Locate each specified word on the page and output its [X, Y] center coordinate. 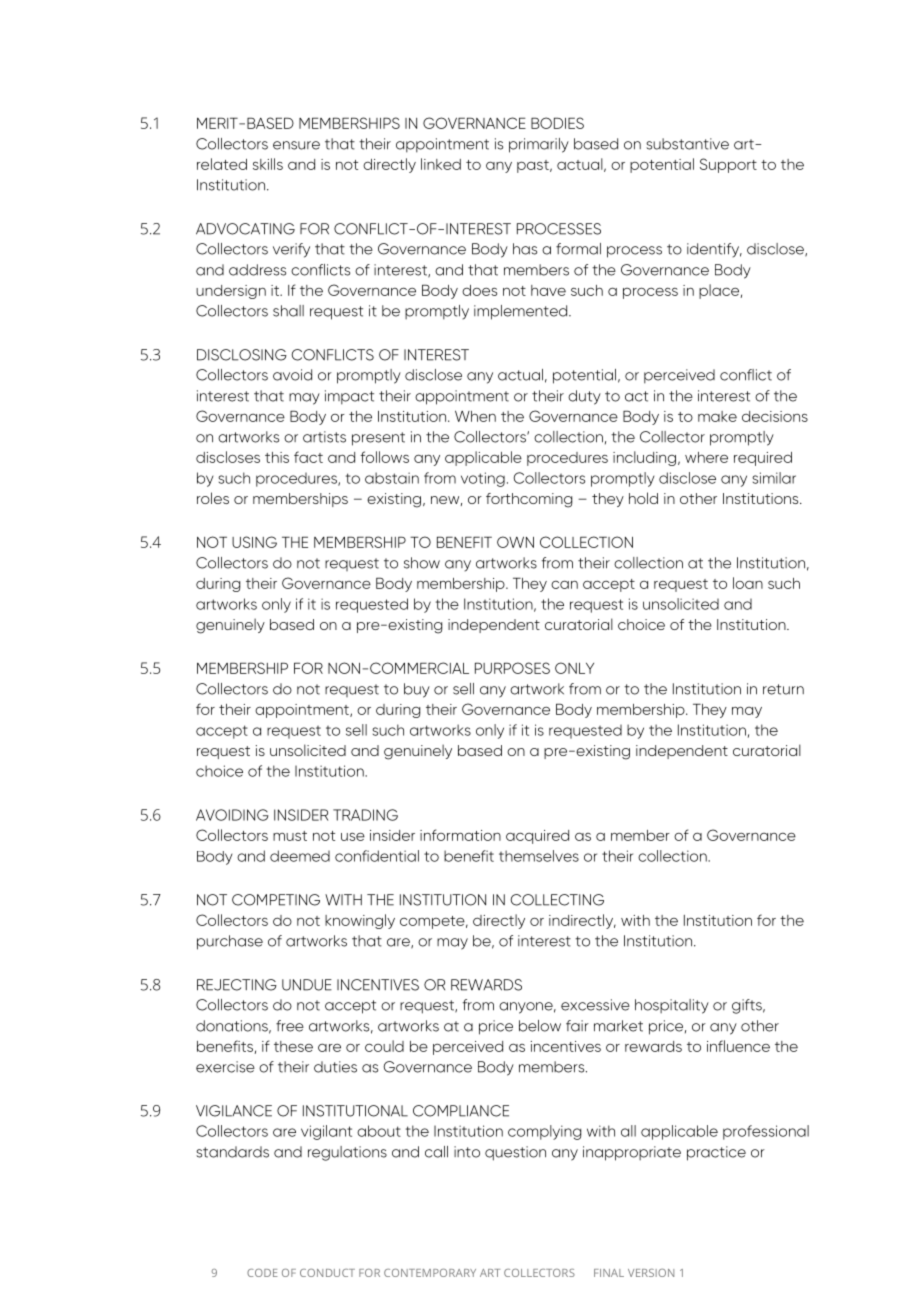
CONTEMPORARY [430, 1273]
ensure [296, 145]
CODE [262, 1273]
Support [728, 165]
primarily [539, 145]
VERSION [651, 1273]
